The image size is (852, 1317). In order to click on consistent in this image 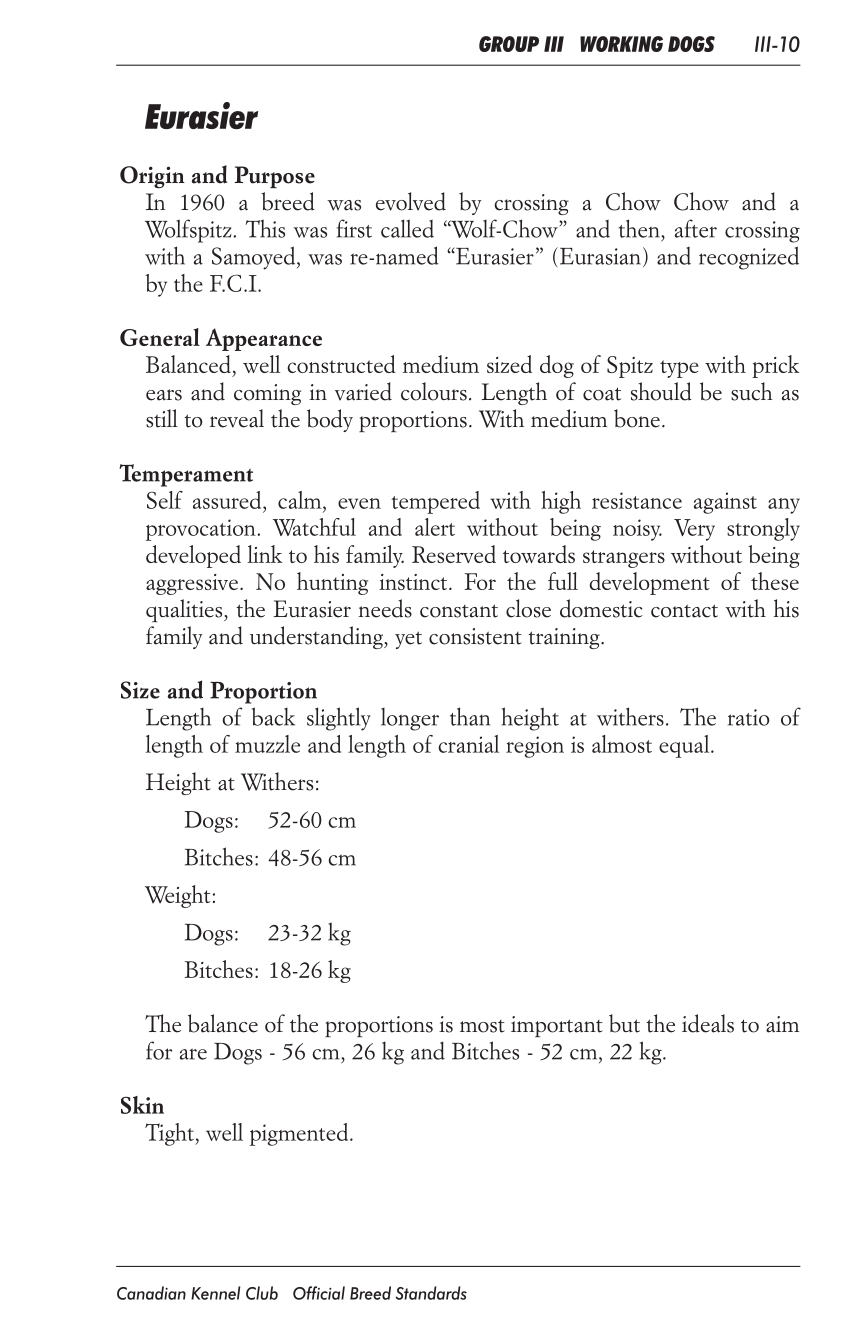, I will do `click(475, 636)`.
